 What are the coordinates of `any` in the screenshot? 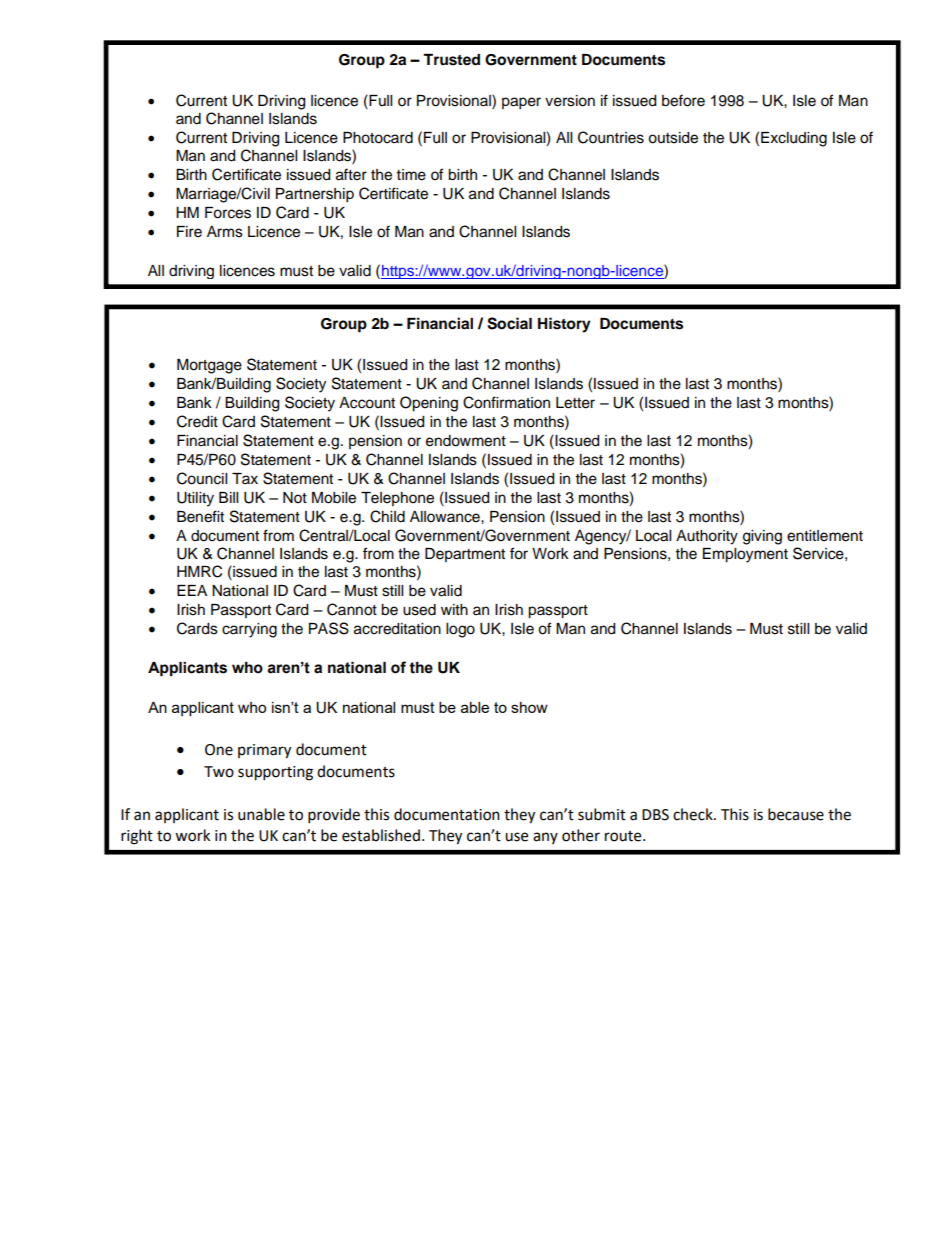 It's located at (545, 838).
